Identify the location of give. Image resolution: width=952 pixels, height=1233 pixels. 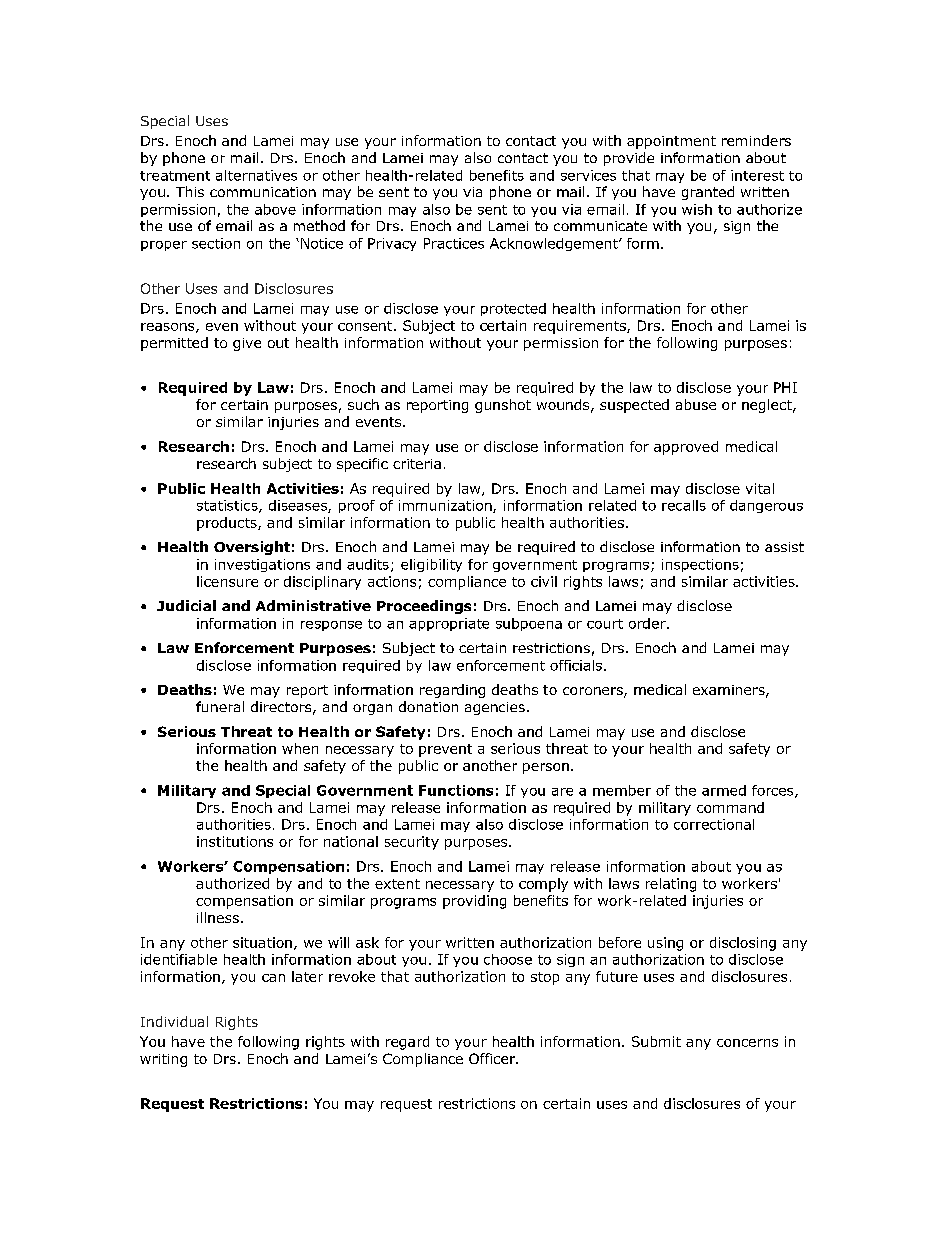
(247, 344).
